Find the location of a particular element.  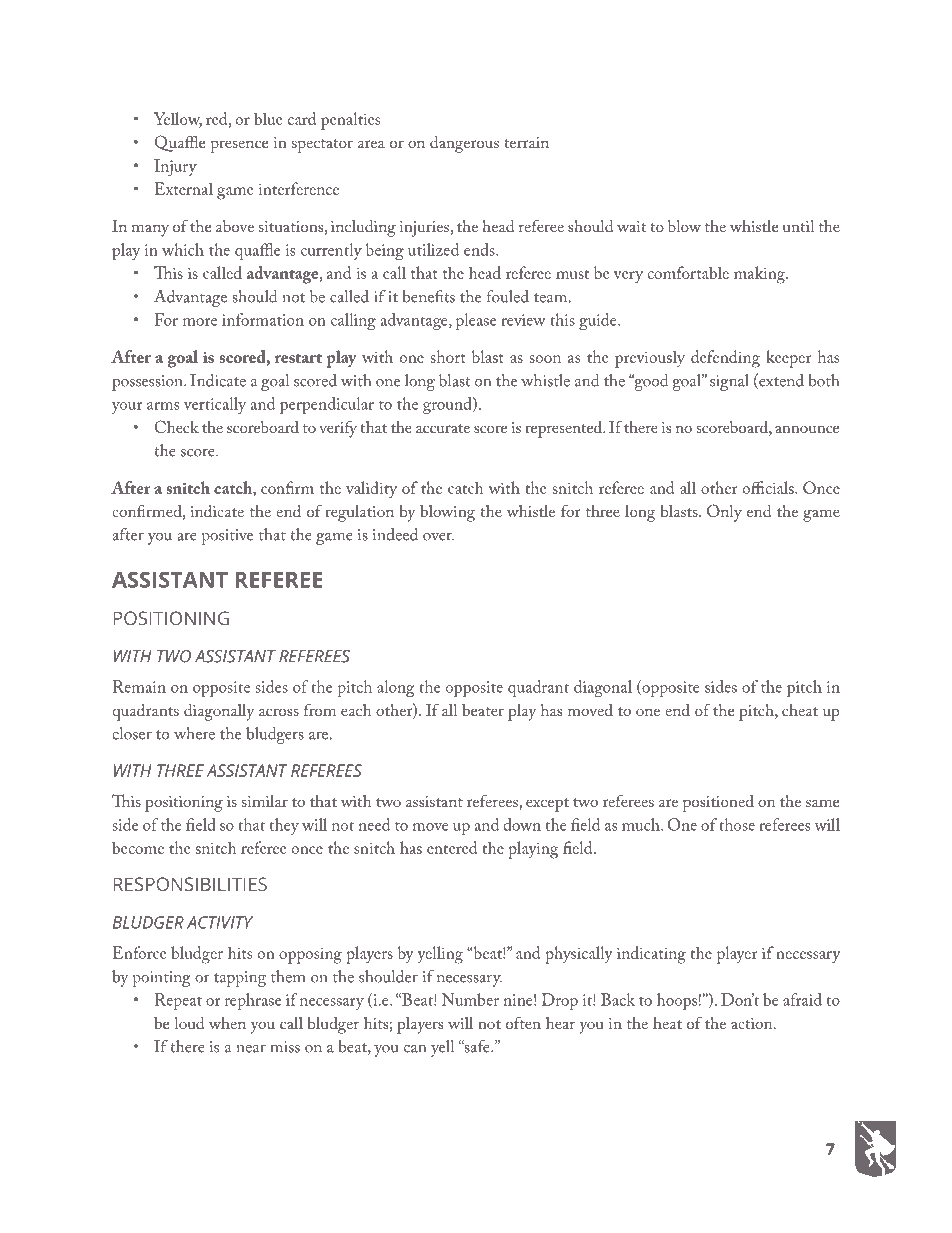

more is located at coordinates (200, 322).
